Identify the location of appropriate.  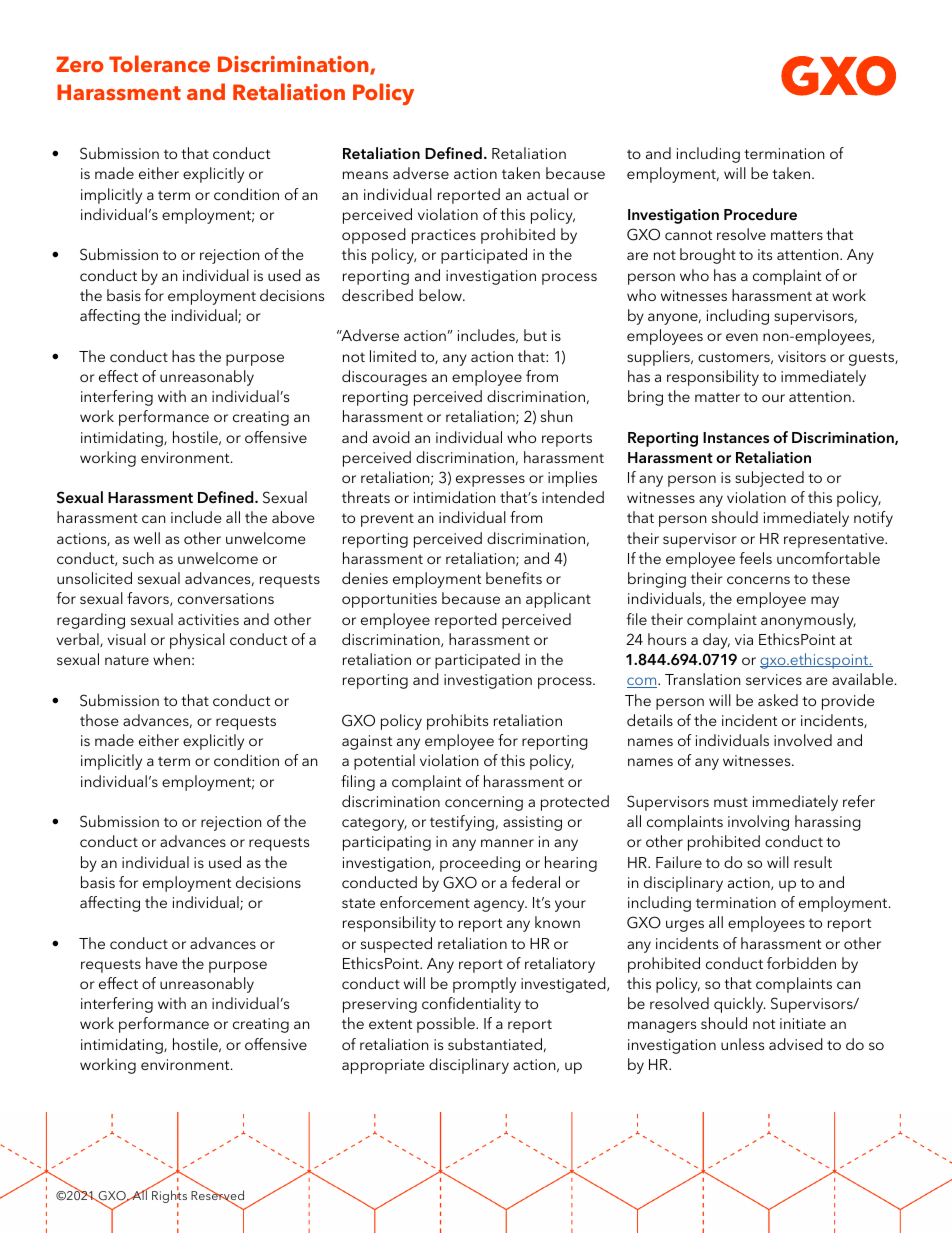
(383, 1066).
